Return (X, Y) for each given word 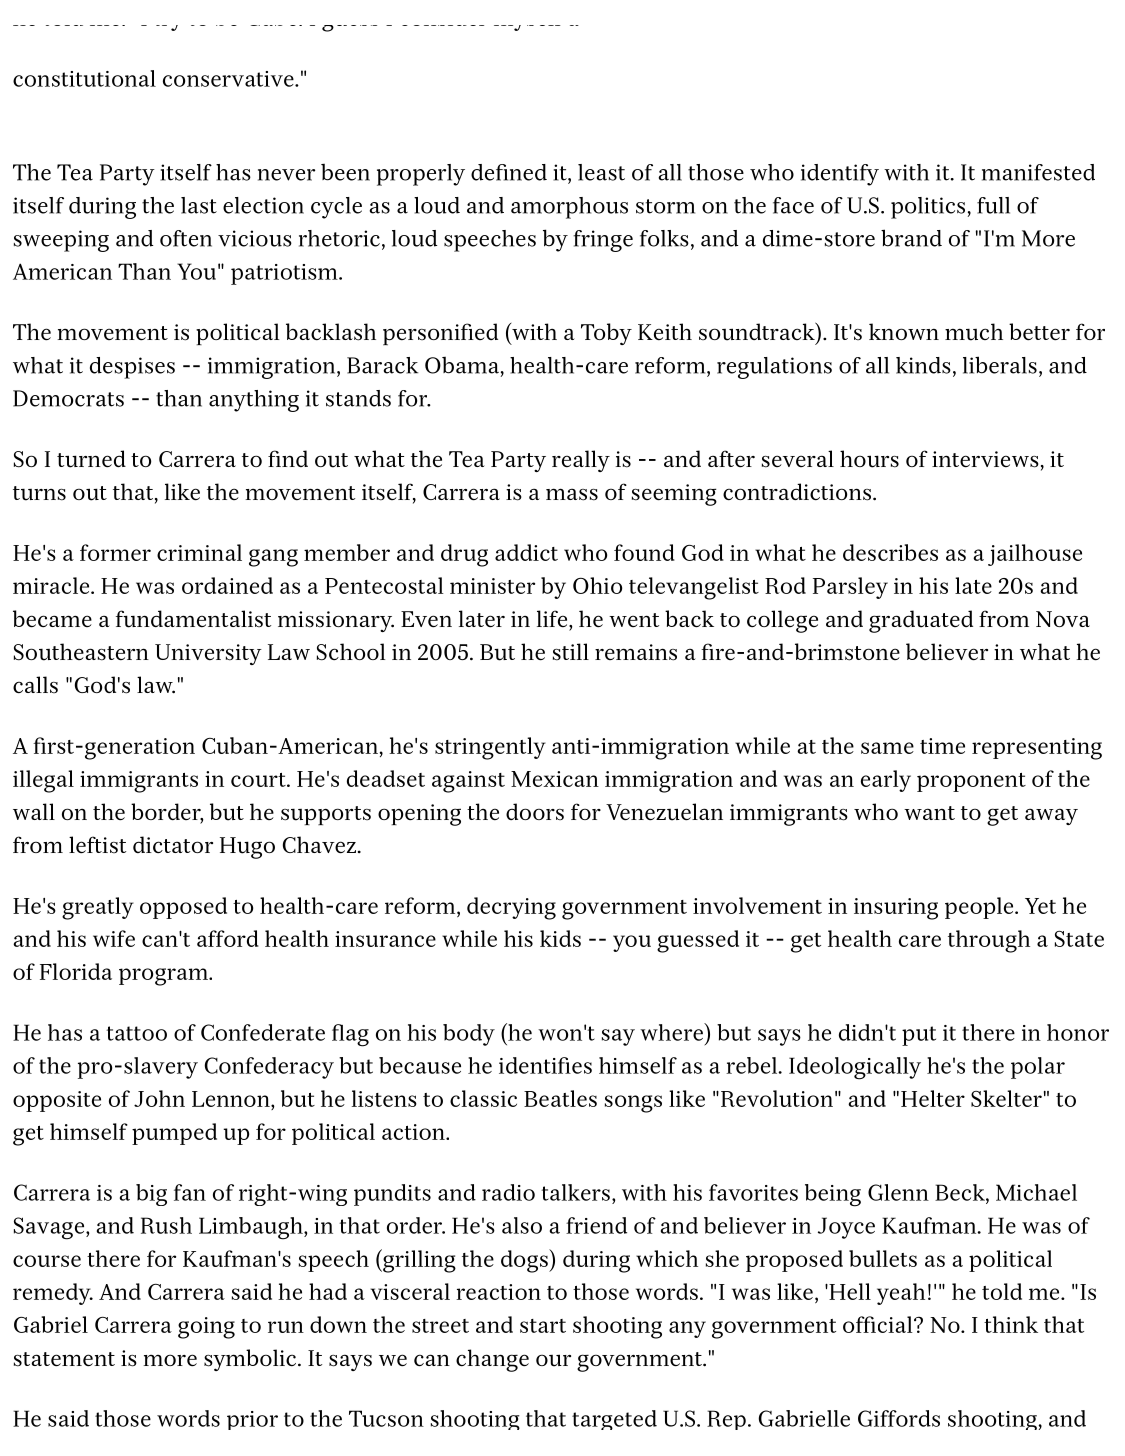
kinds (923, 365)
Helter (933, 1098)
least (601, 172)
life (552, 618)
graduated (921, 621)
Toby (606, 334)
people (979, 908)
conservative (229, 79)
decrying (511, 908)
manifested (1038, 172)
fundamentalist (193, 619)
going (206, 1328)
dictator (173, 844)
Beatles (560, 1098)
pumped (174, 1134)
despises (132, 368)
